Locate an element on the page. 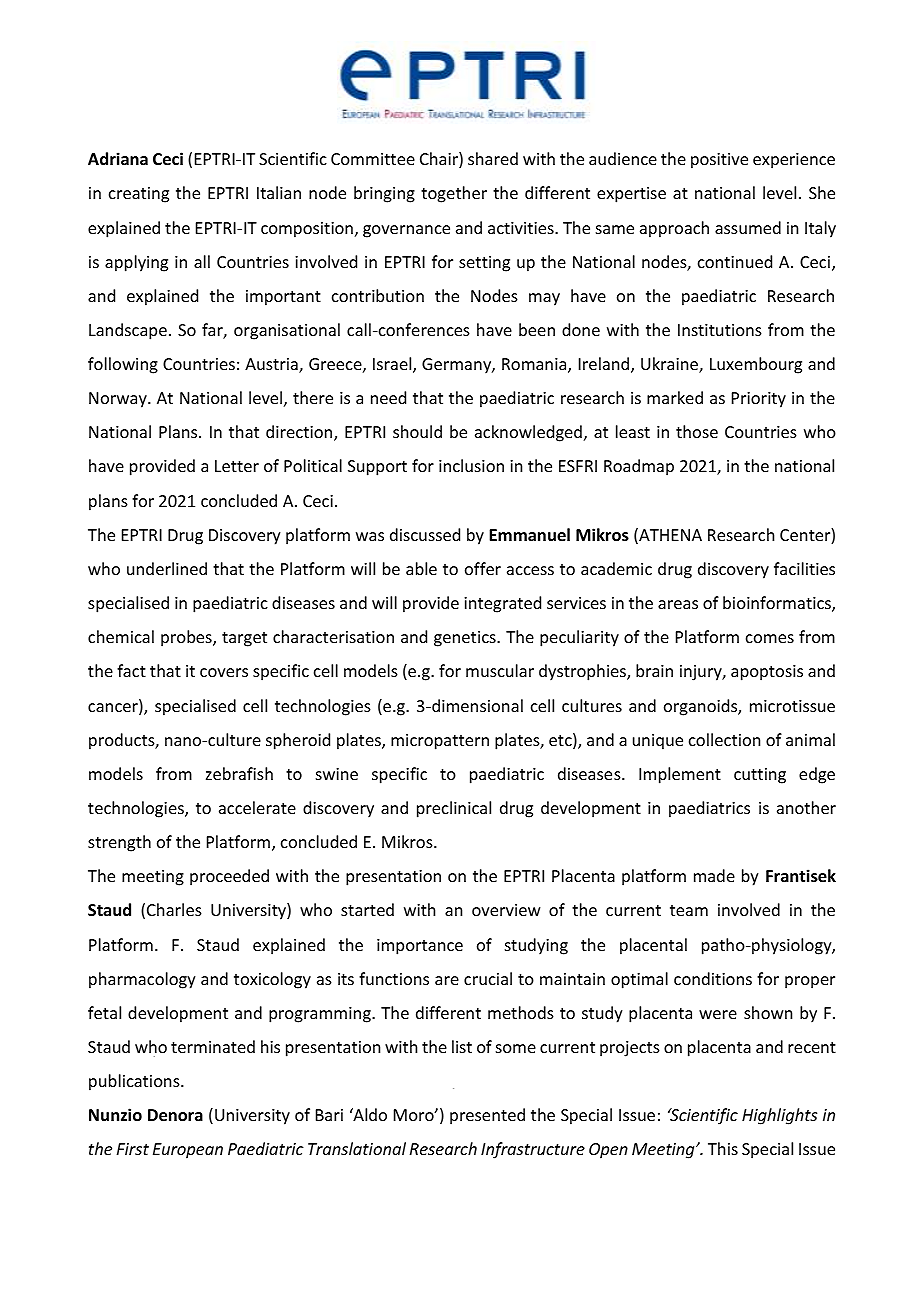  together is located at coordinates (454, 194).
